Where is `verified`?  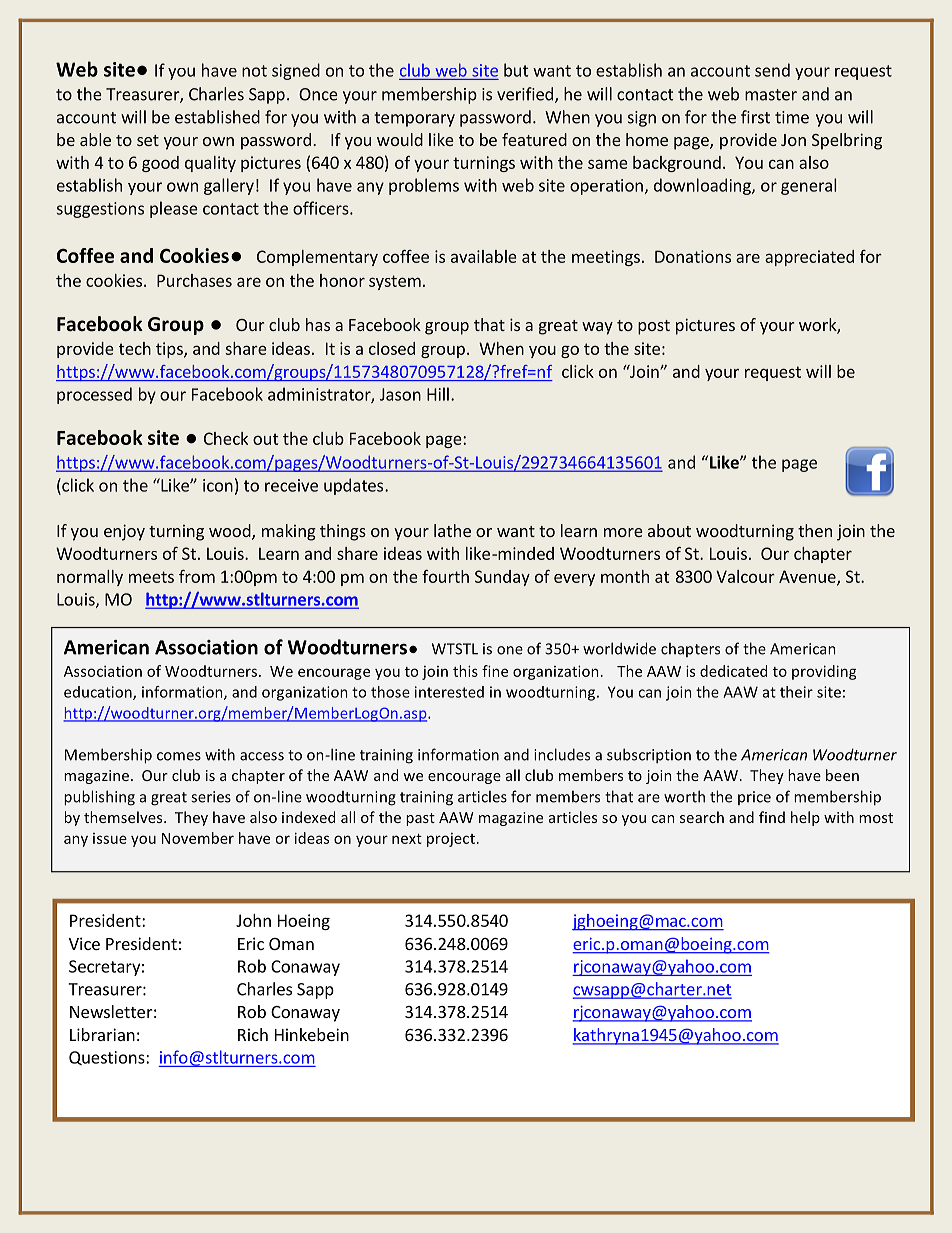
verified is located at coordinates (525, 94).
